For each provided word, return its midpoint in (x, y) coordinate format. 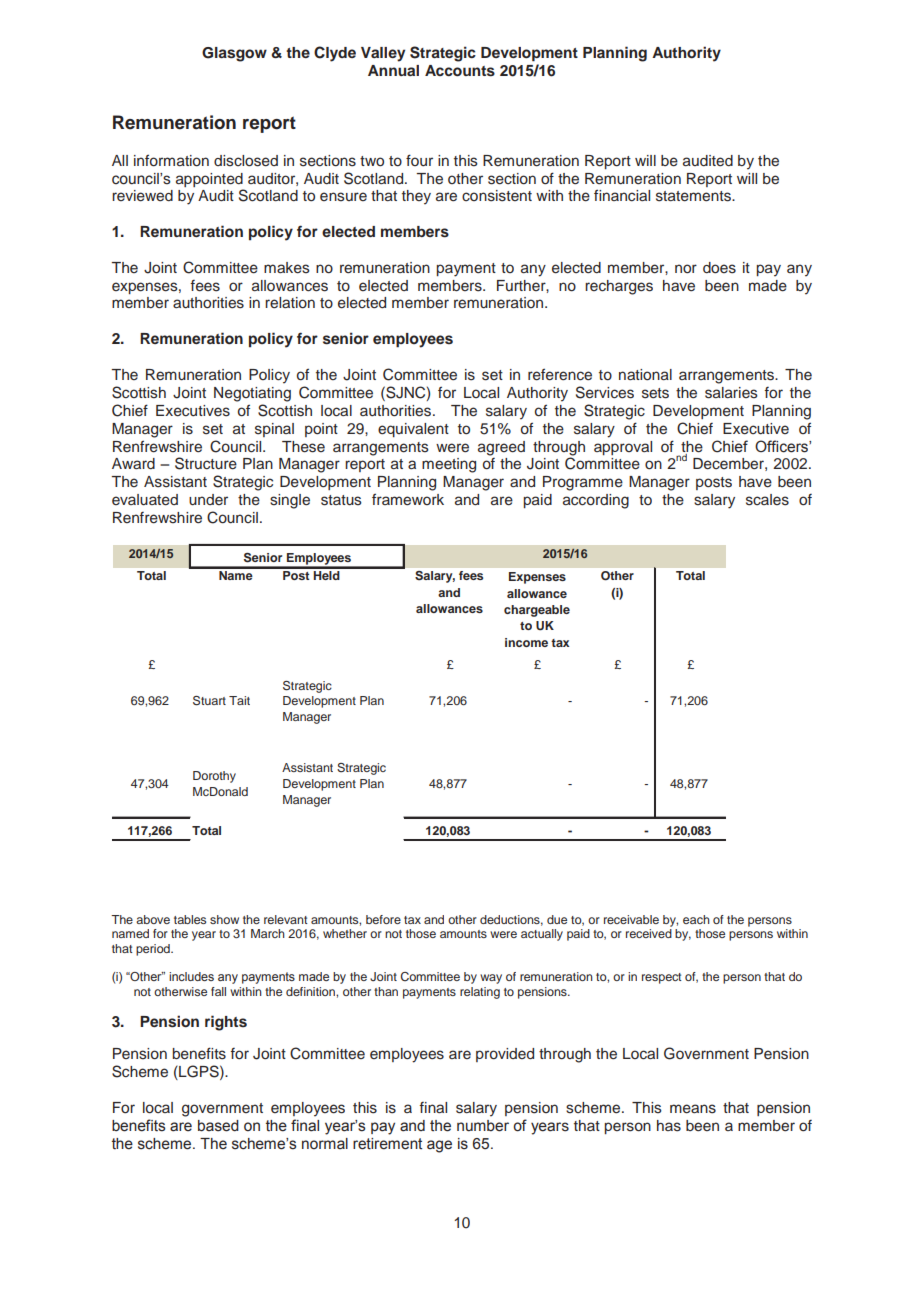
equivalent (413, 430)
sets (655, 393)
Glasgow (234, 54)
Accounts (460, 71)
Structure (206, 463)
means (693, 1109)
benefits (199, 1053)
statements (694, 196)
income (526, 642)
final (433, 1107)
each (696, 919)
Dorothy (214, 777)
